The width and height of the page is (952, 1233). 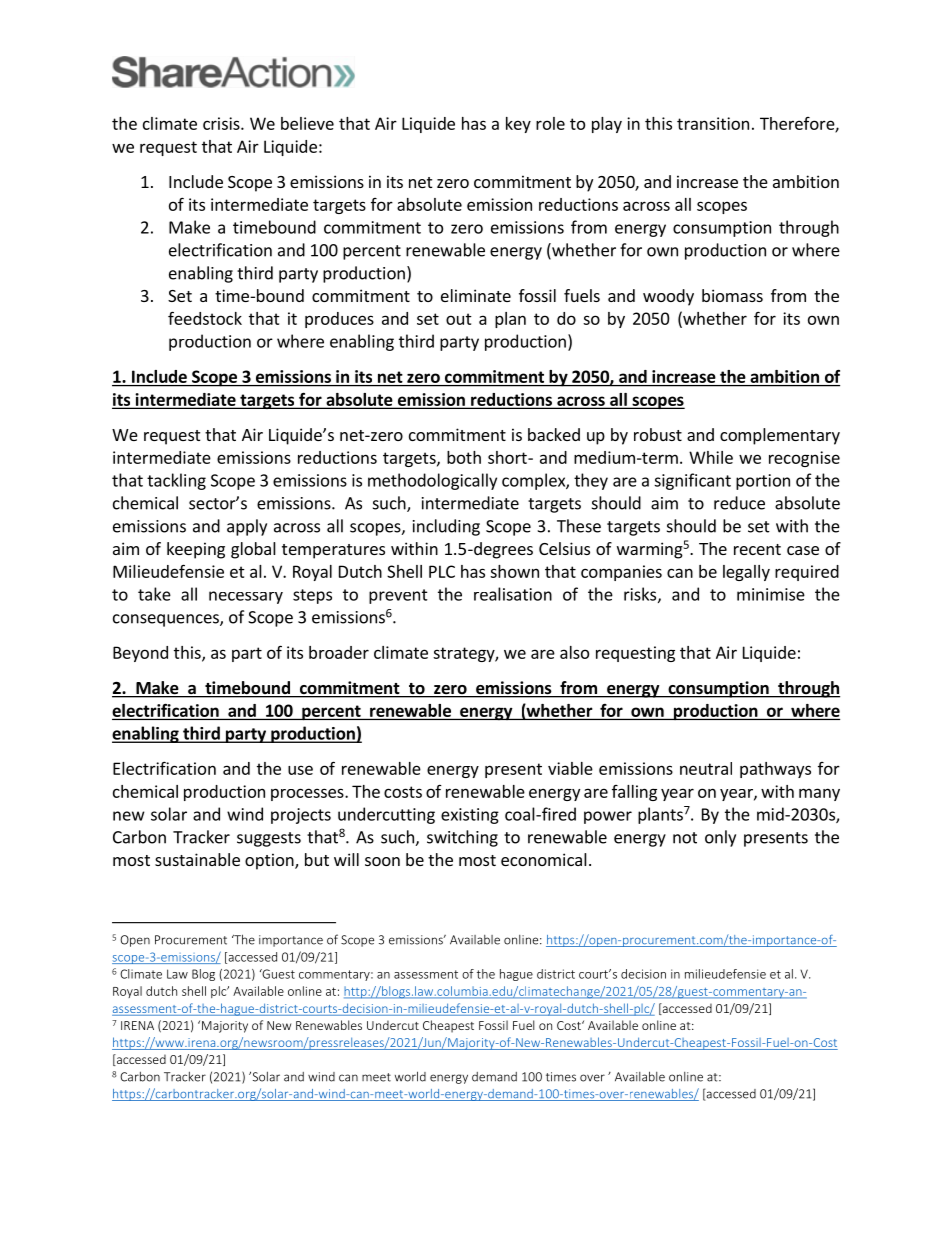 What do you see at coordinates (518, 125) in the page?
I see `key` at bounding box center [518, 125].
